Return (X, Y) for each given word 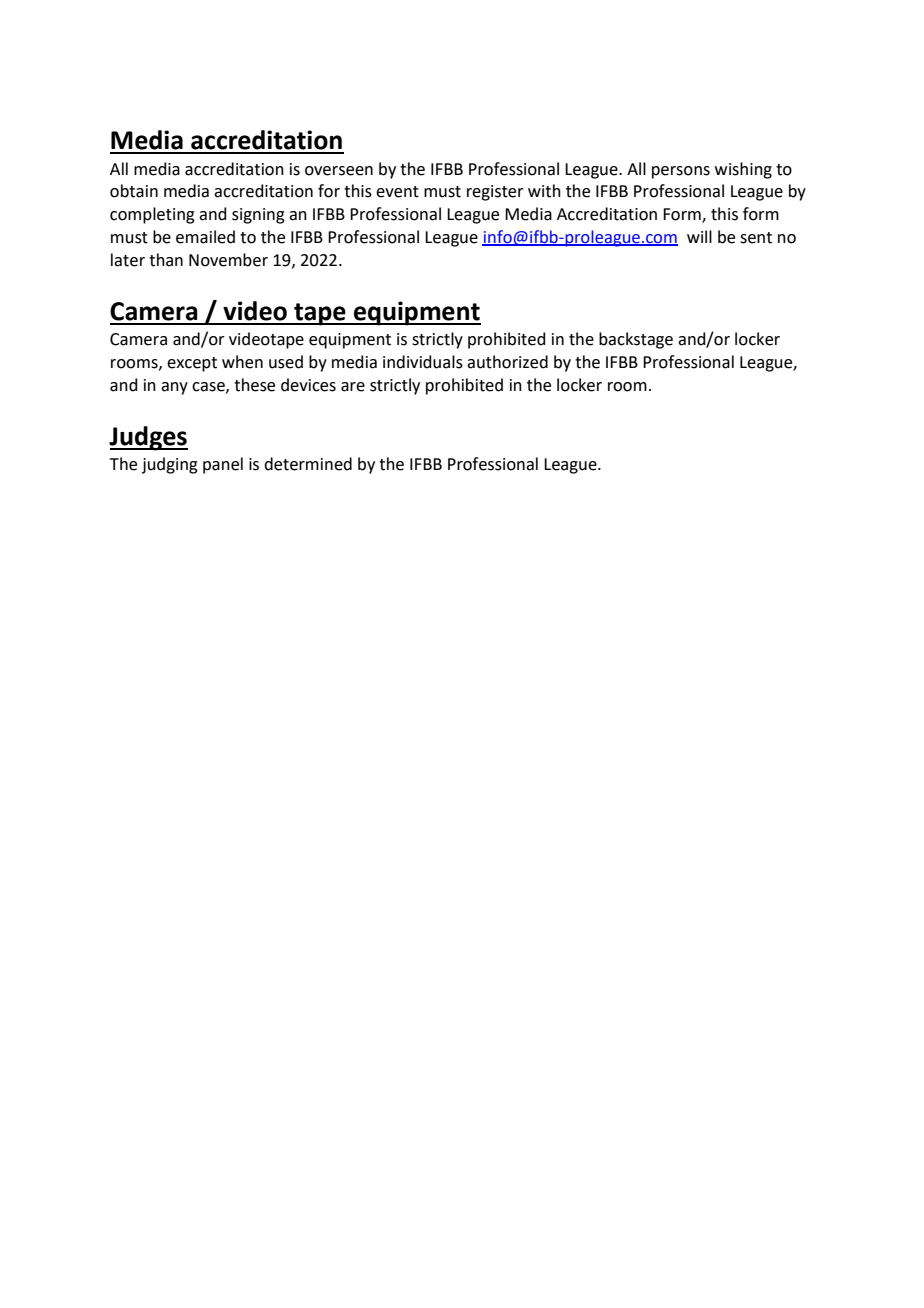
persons (681, 172)
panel (223, 465)
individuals (423, 362)
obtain (134, 191)
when (242, 362)
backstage (636, 340)
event (397, 192)
